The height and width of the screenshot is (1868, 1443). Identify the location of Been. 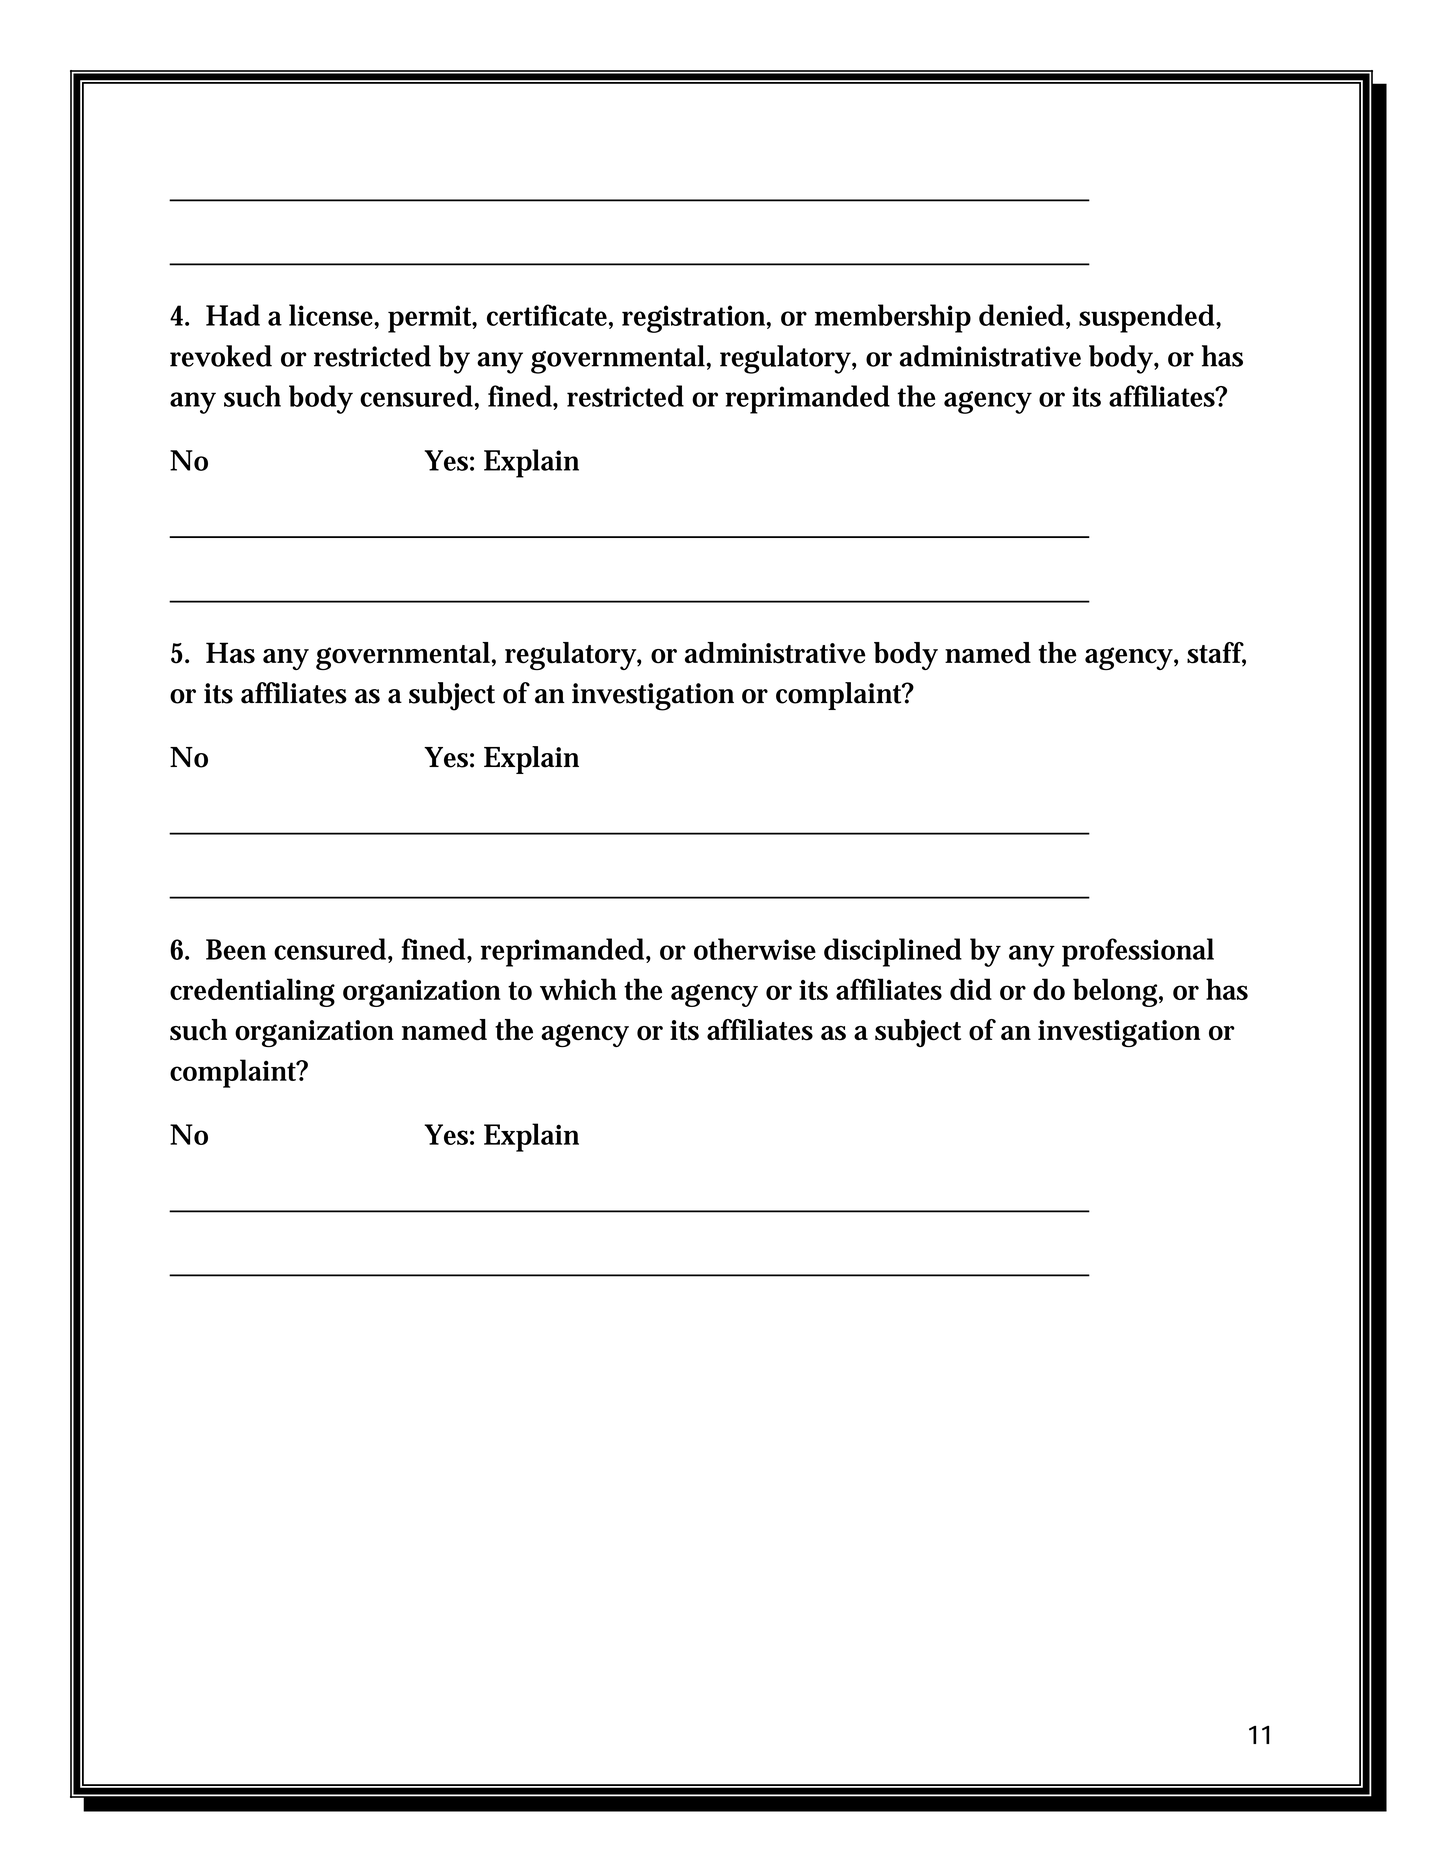
(236, 949).
